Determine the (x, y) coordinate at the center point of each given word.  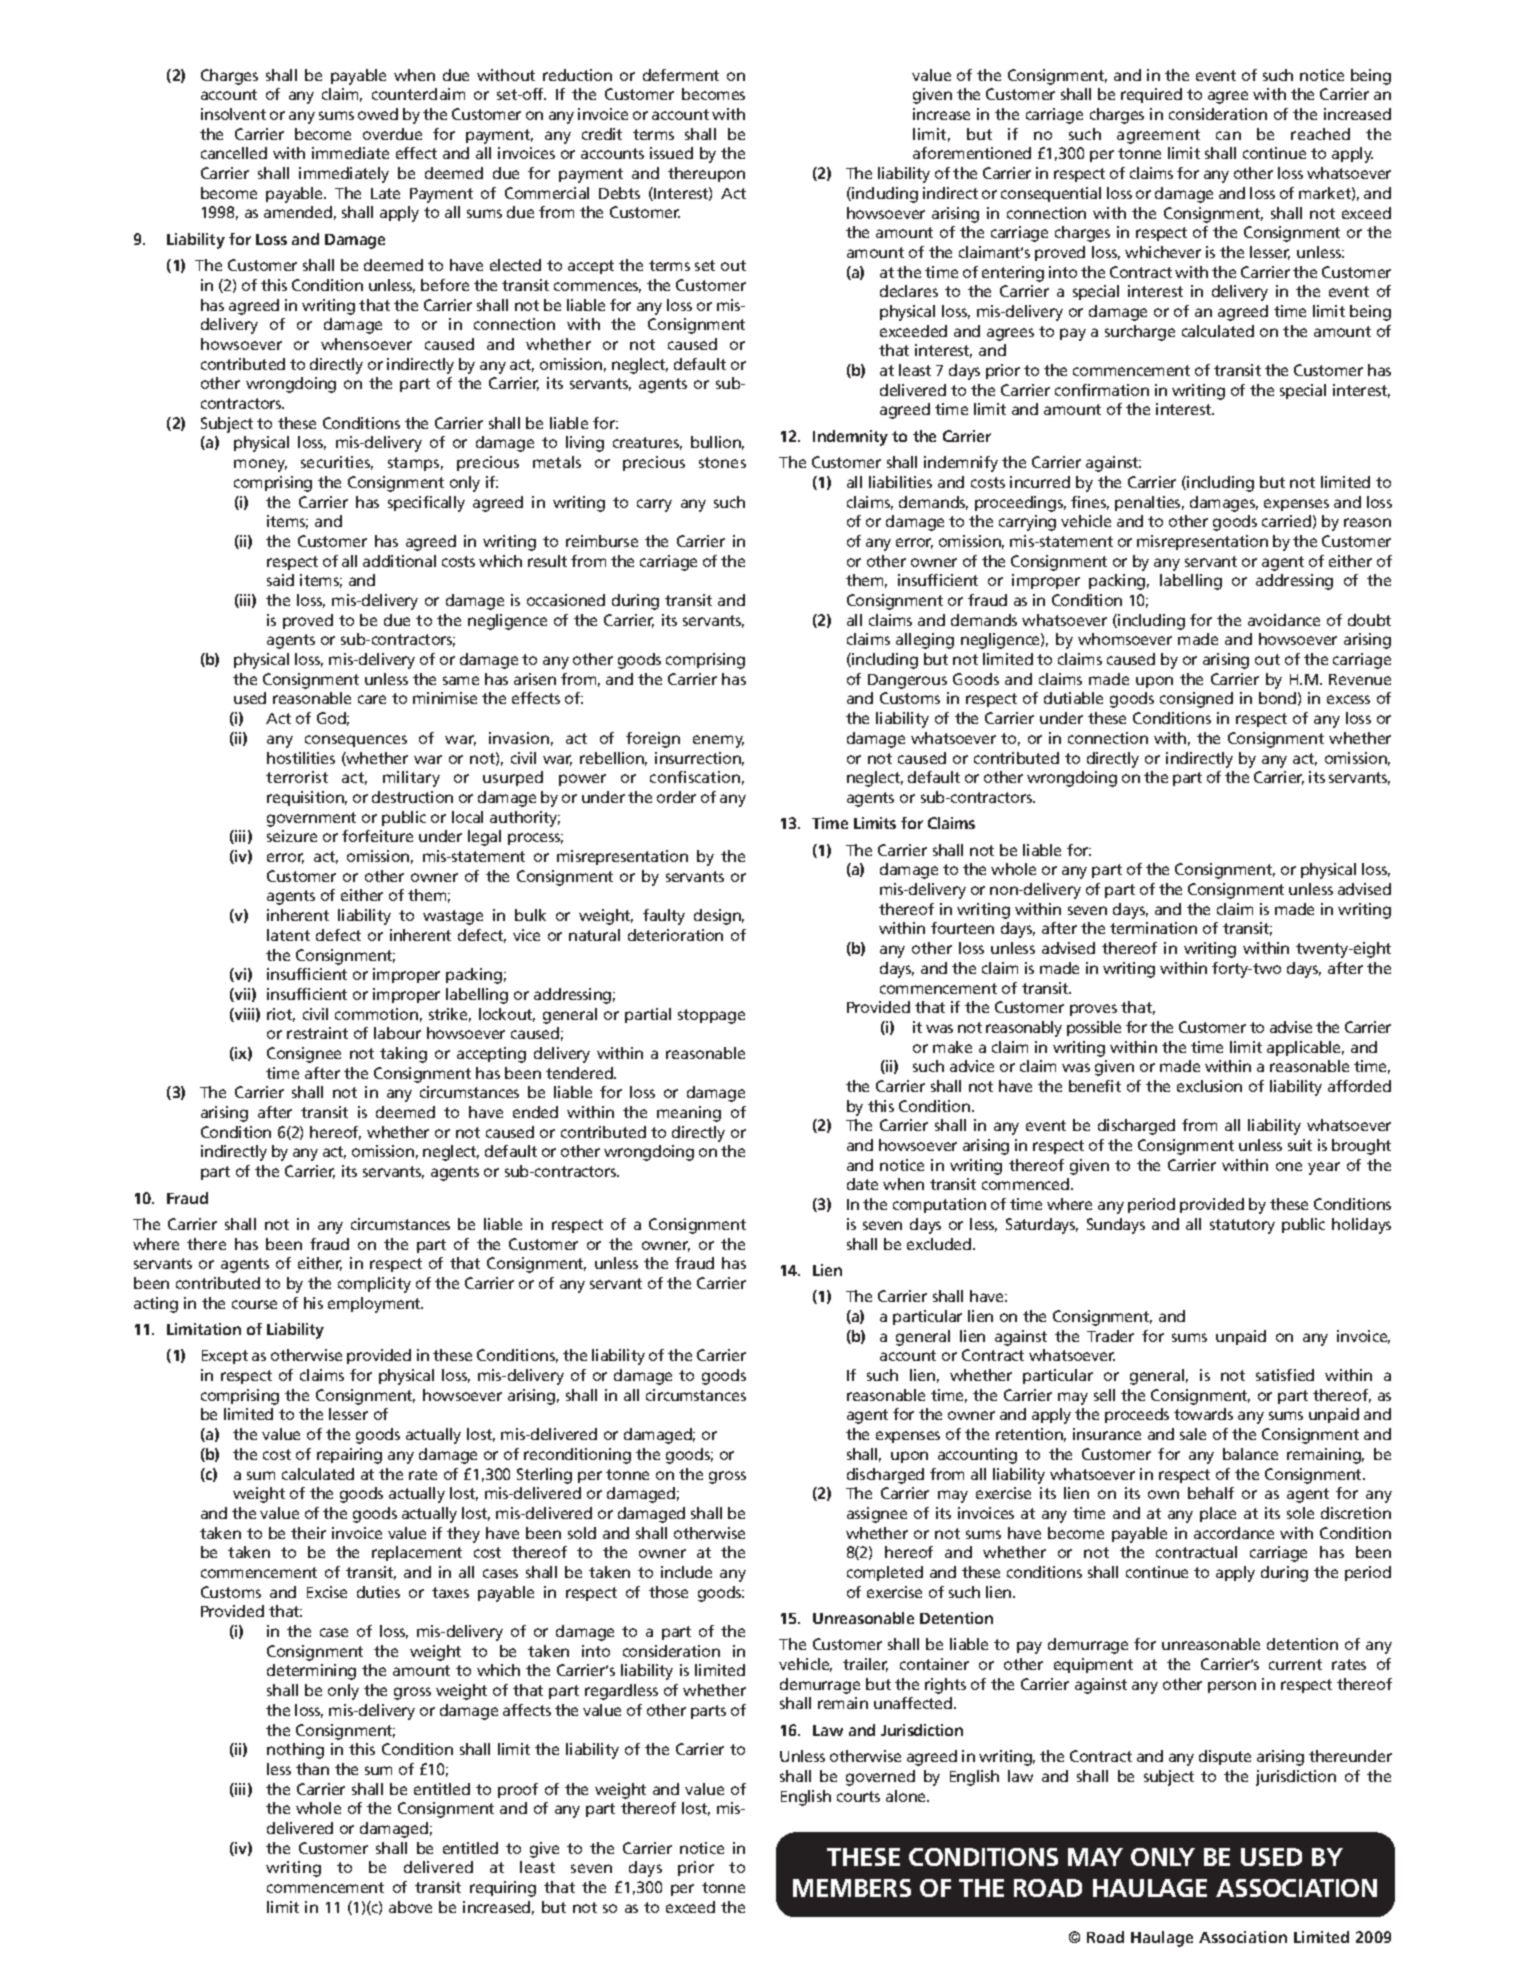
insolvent (233, 114)
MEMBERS (852, 1888)
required (1151, 95)
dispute (1225, 1757)
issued (671, 153)
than (312, 1769)
